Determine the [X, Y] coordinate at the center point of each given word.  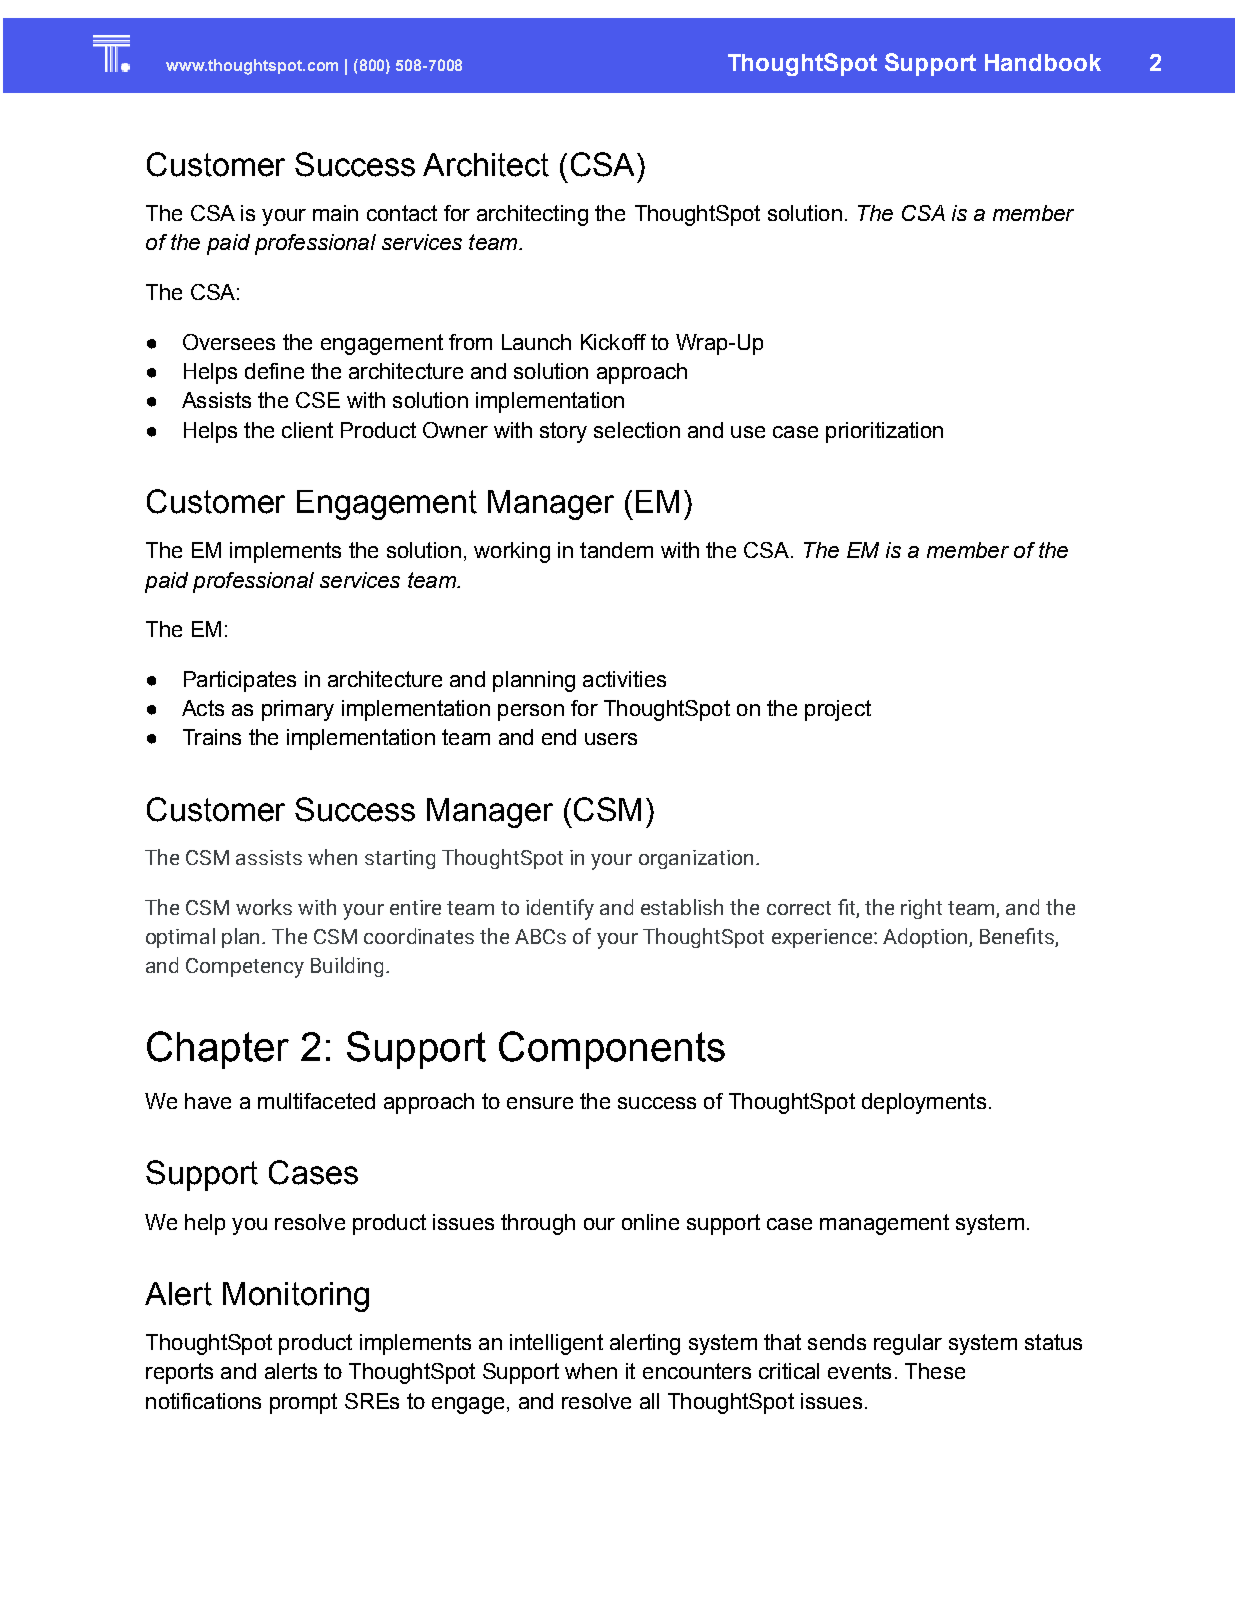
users [611, 739]
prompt [303, 1403]
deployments [924, 1103]
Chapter [218, 1050]
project [838, 710]
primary [298, 710]
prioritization [884, 432]
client [307, 430]
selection [637, 430]
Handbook [1043, 62]
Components [612, 1050]
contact [402, 213]
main [335, 213]
